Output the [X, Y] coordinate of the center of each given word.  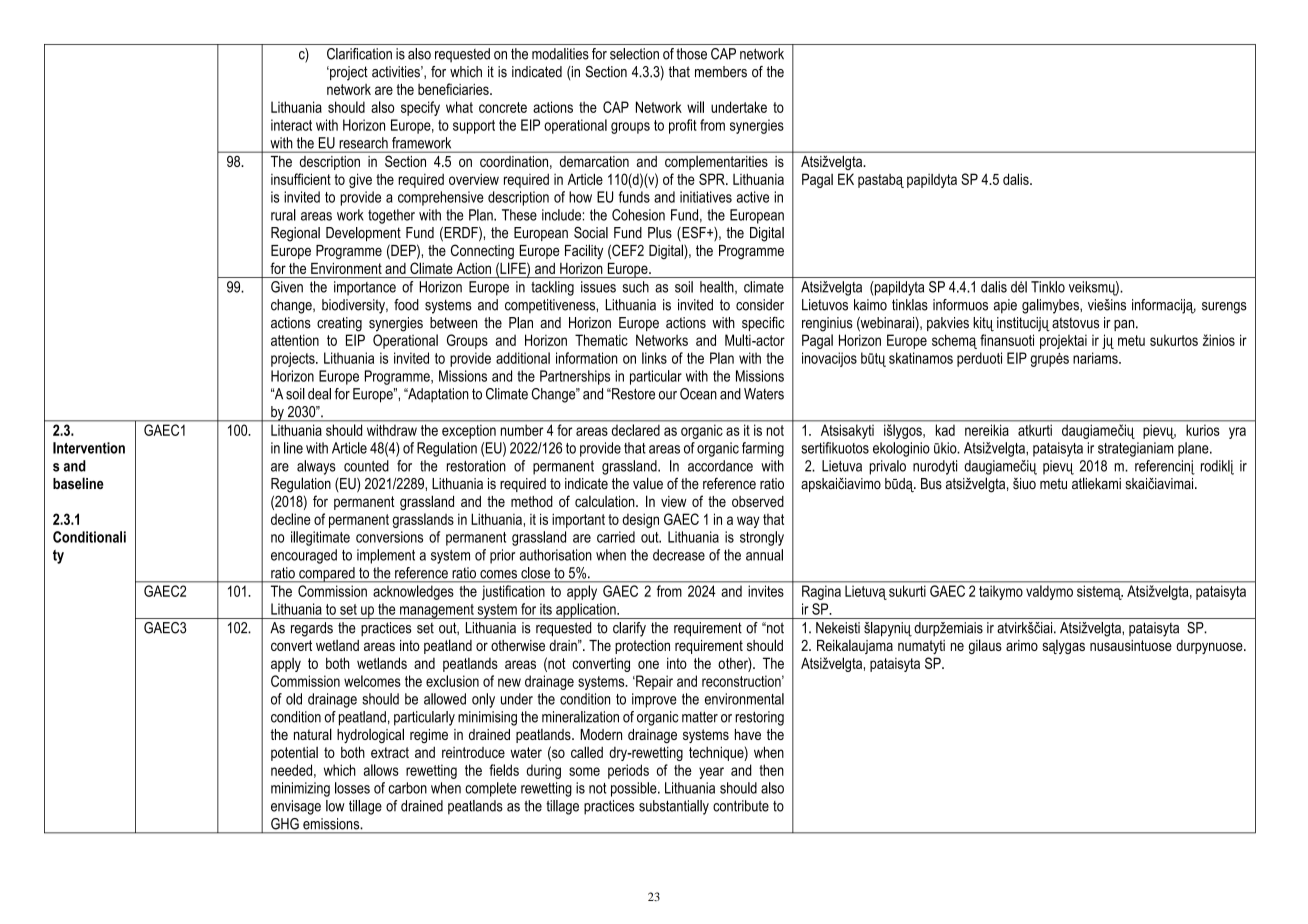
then [771, 770]
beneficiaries [454, 89]
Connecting [482, 251]
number [522, 430]
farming [763, 449]
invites [766, 591]
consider [760, 305]
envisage [296, 807]
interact [291, 125]
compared [327, 575]
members [721, 72]
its [546, 609]
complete [491, 789]
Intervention [89, 448]
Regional [295, 234]
